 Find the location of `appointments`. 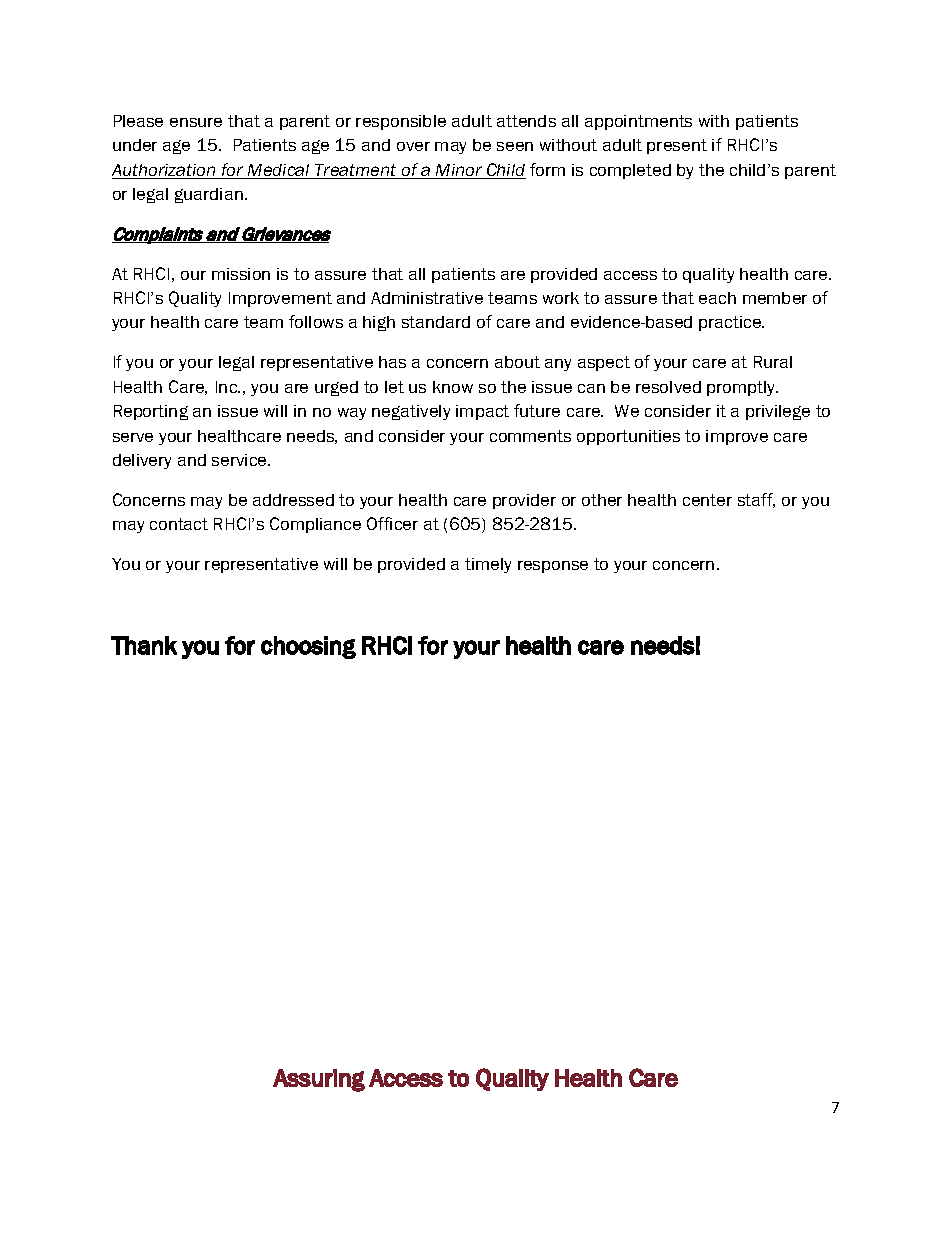

appointments is located at coordinates (638, 122).
